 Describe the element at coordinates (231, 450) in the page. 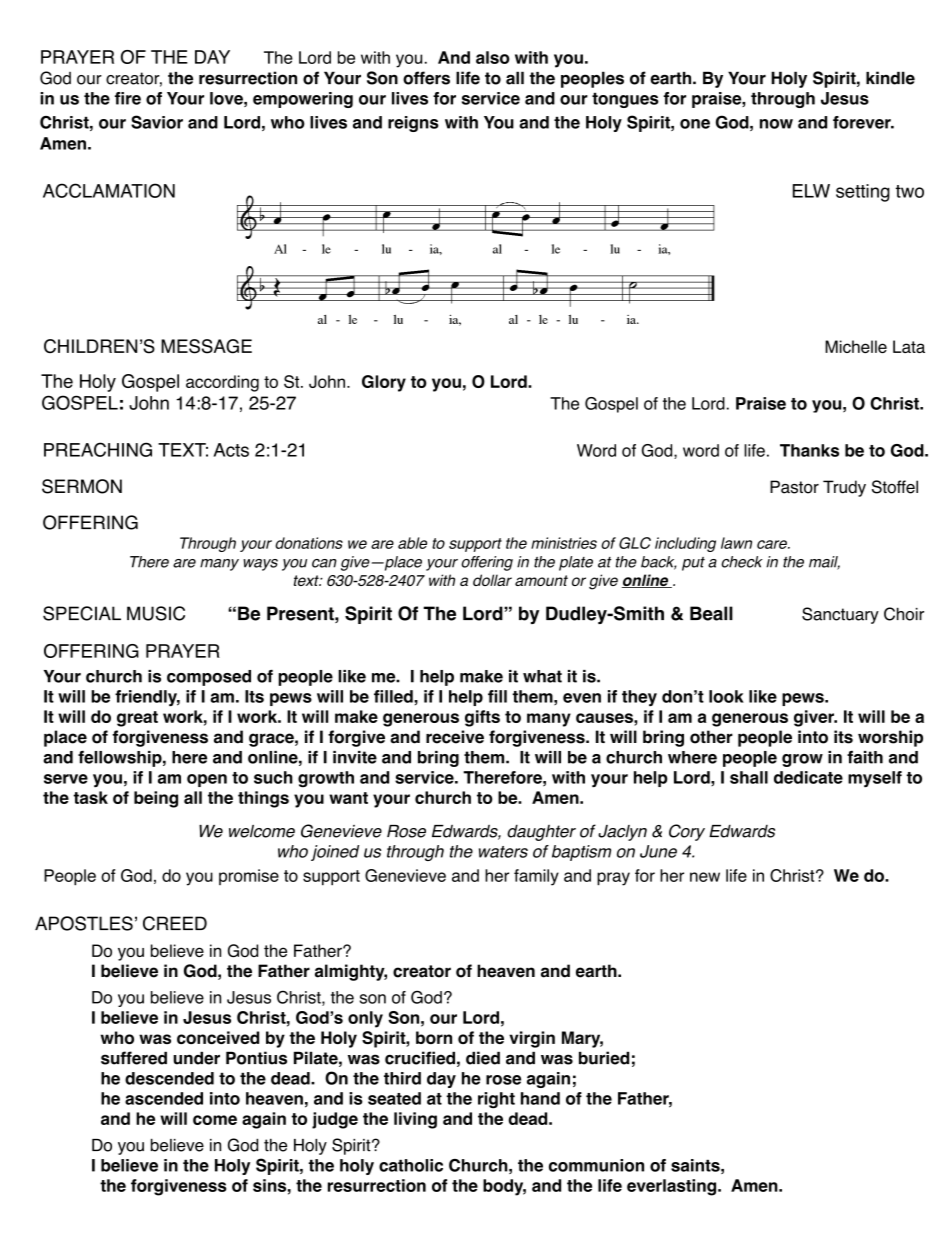

I see `Acts` at that location.
